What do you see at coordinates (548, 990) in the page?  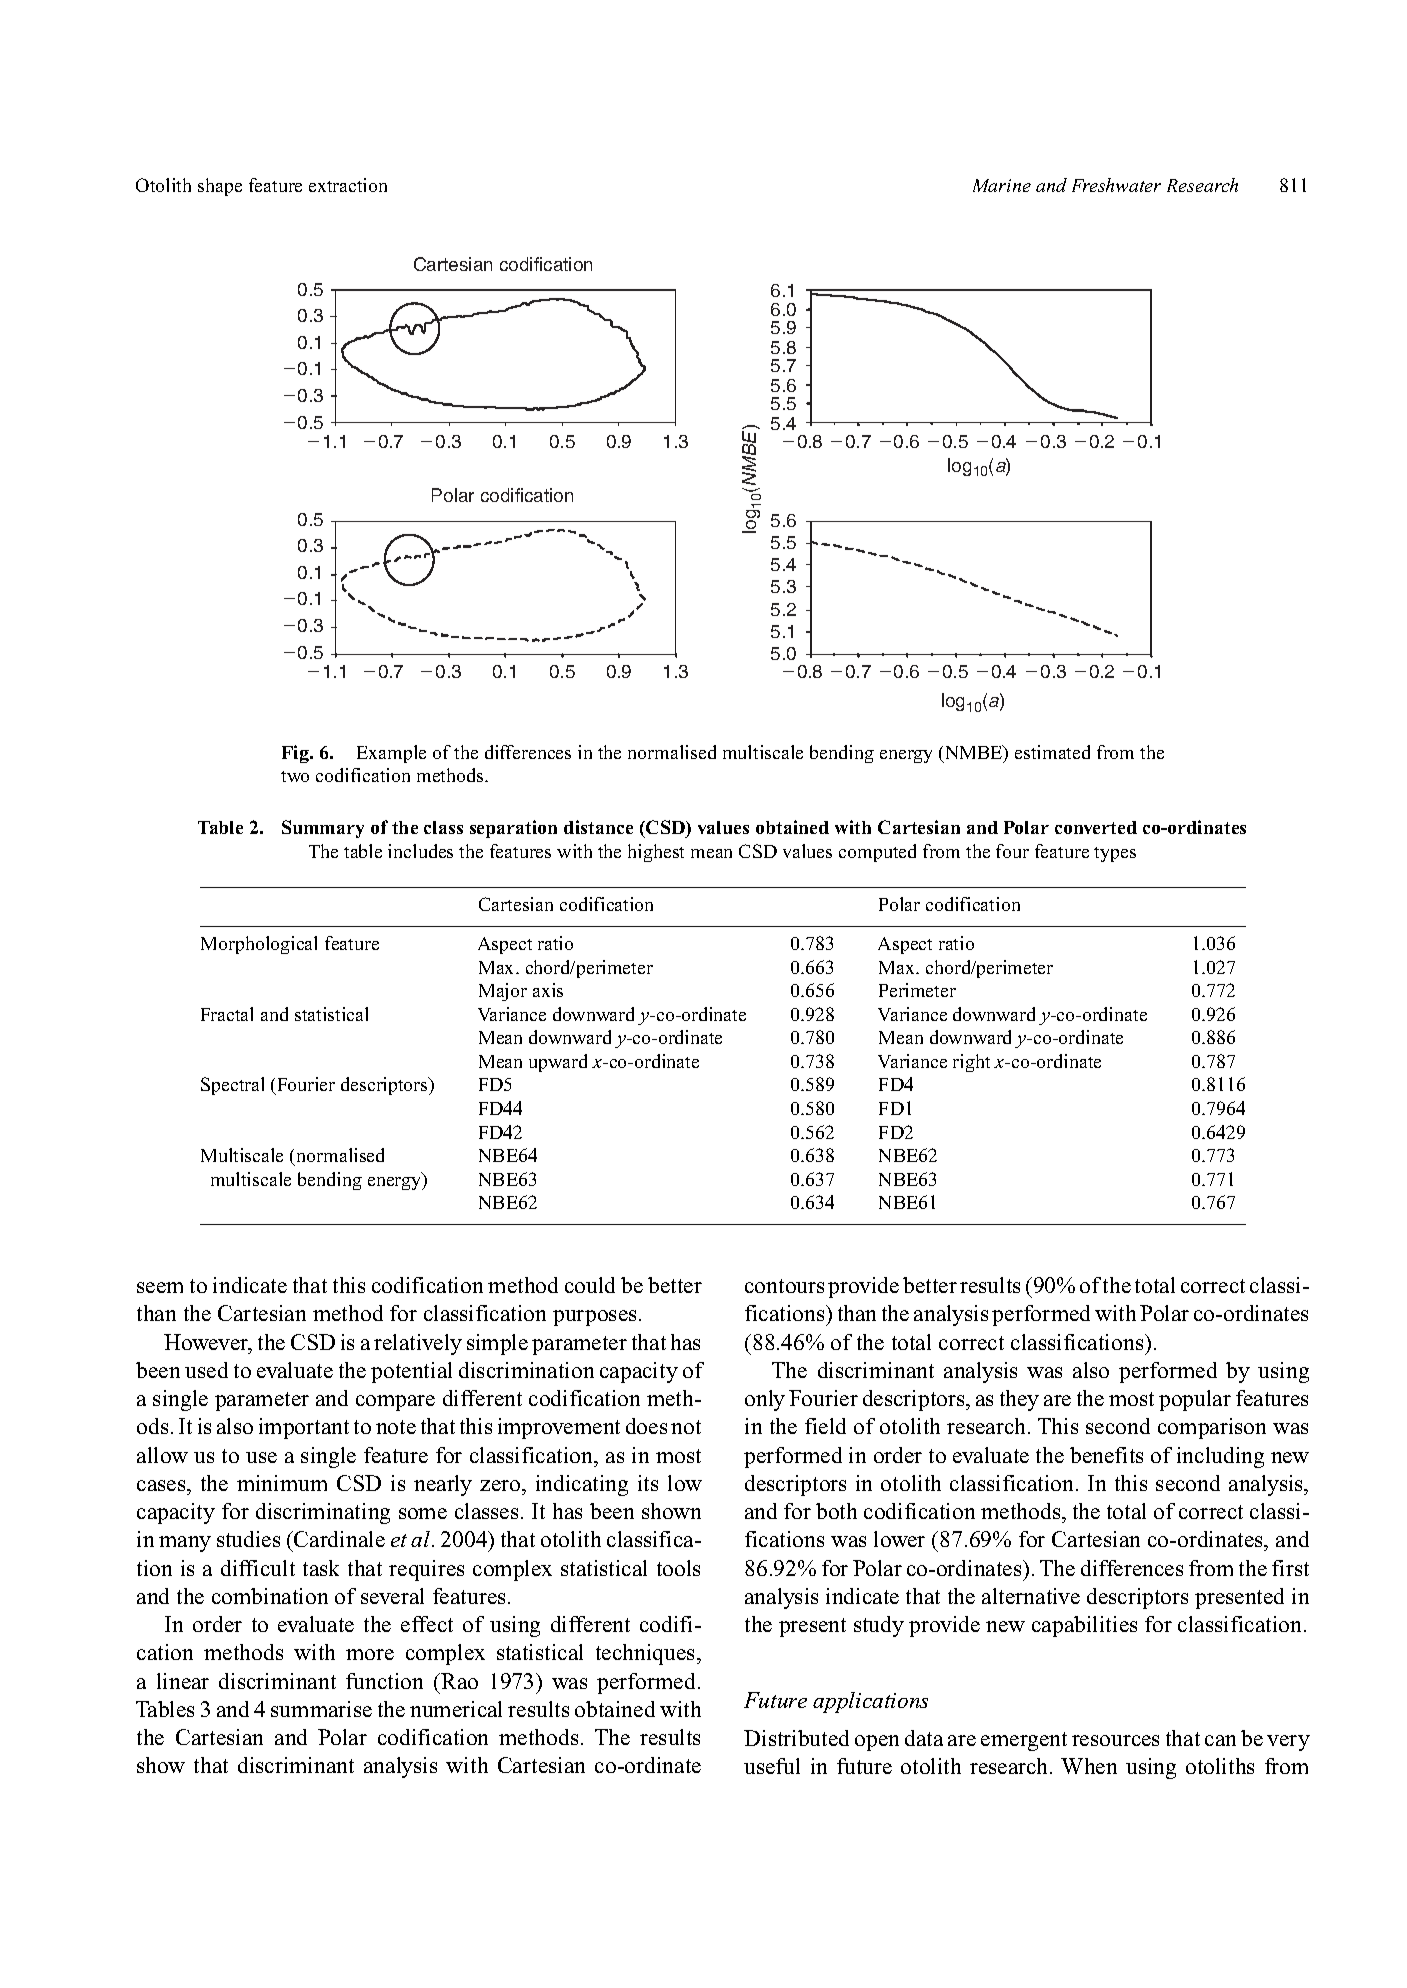 I see `axis` at bounding box center [548, 990].
